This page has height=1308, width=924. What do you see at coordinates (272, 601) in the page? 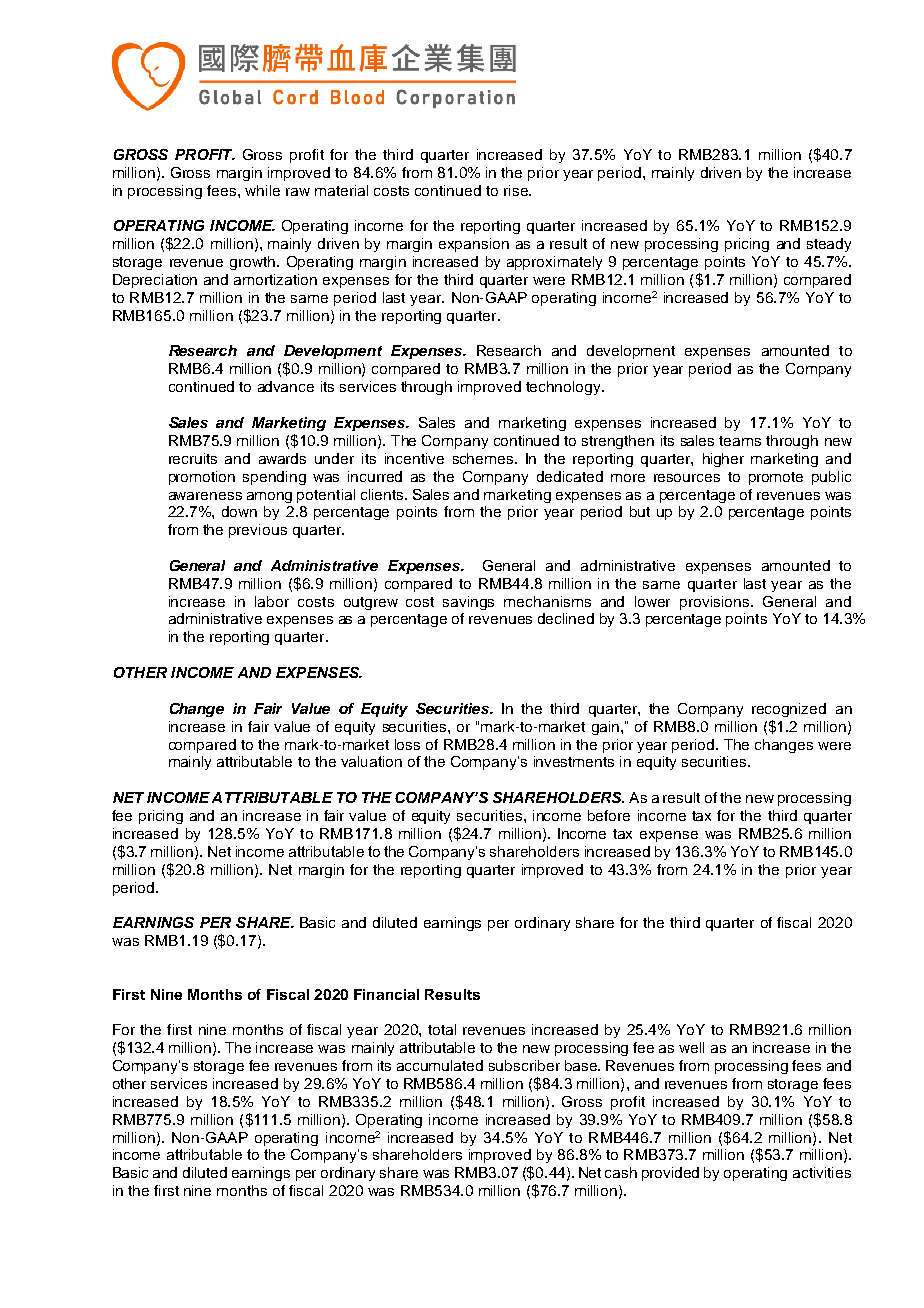
I see `labor` at bounding box center [272, 601].
